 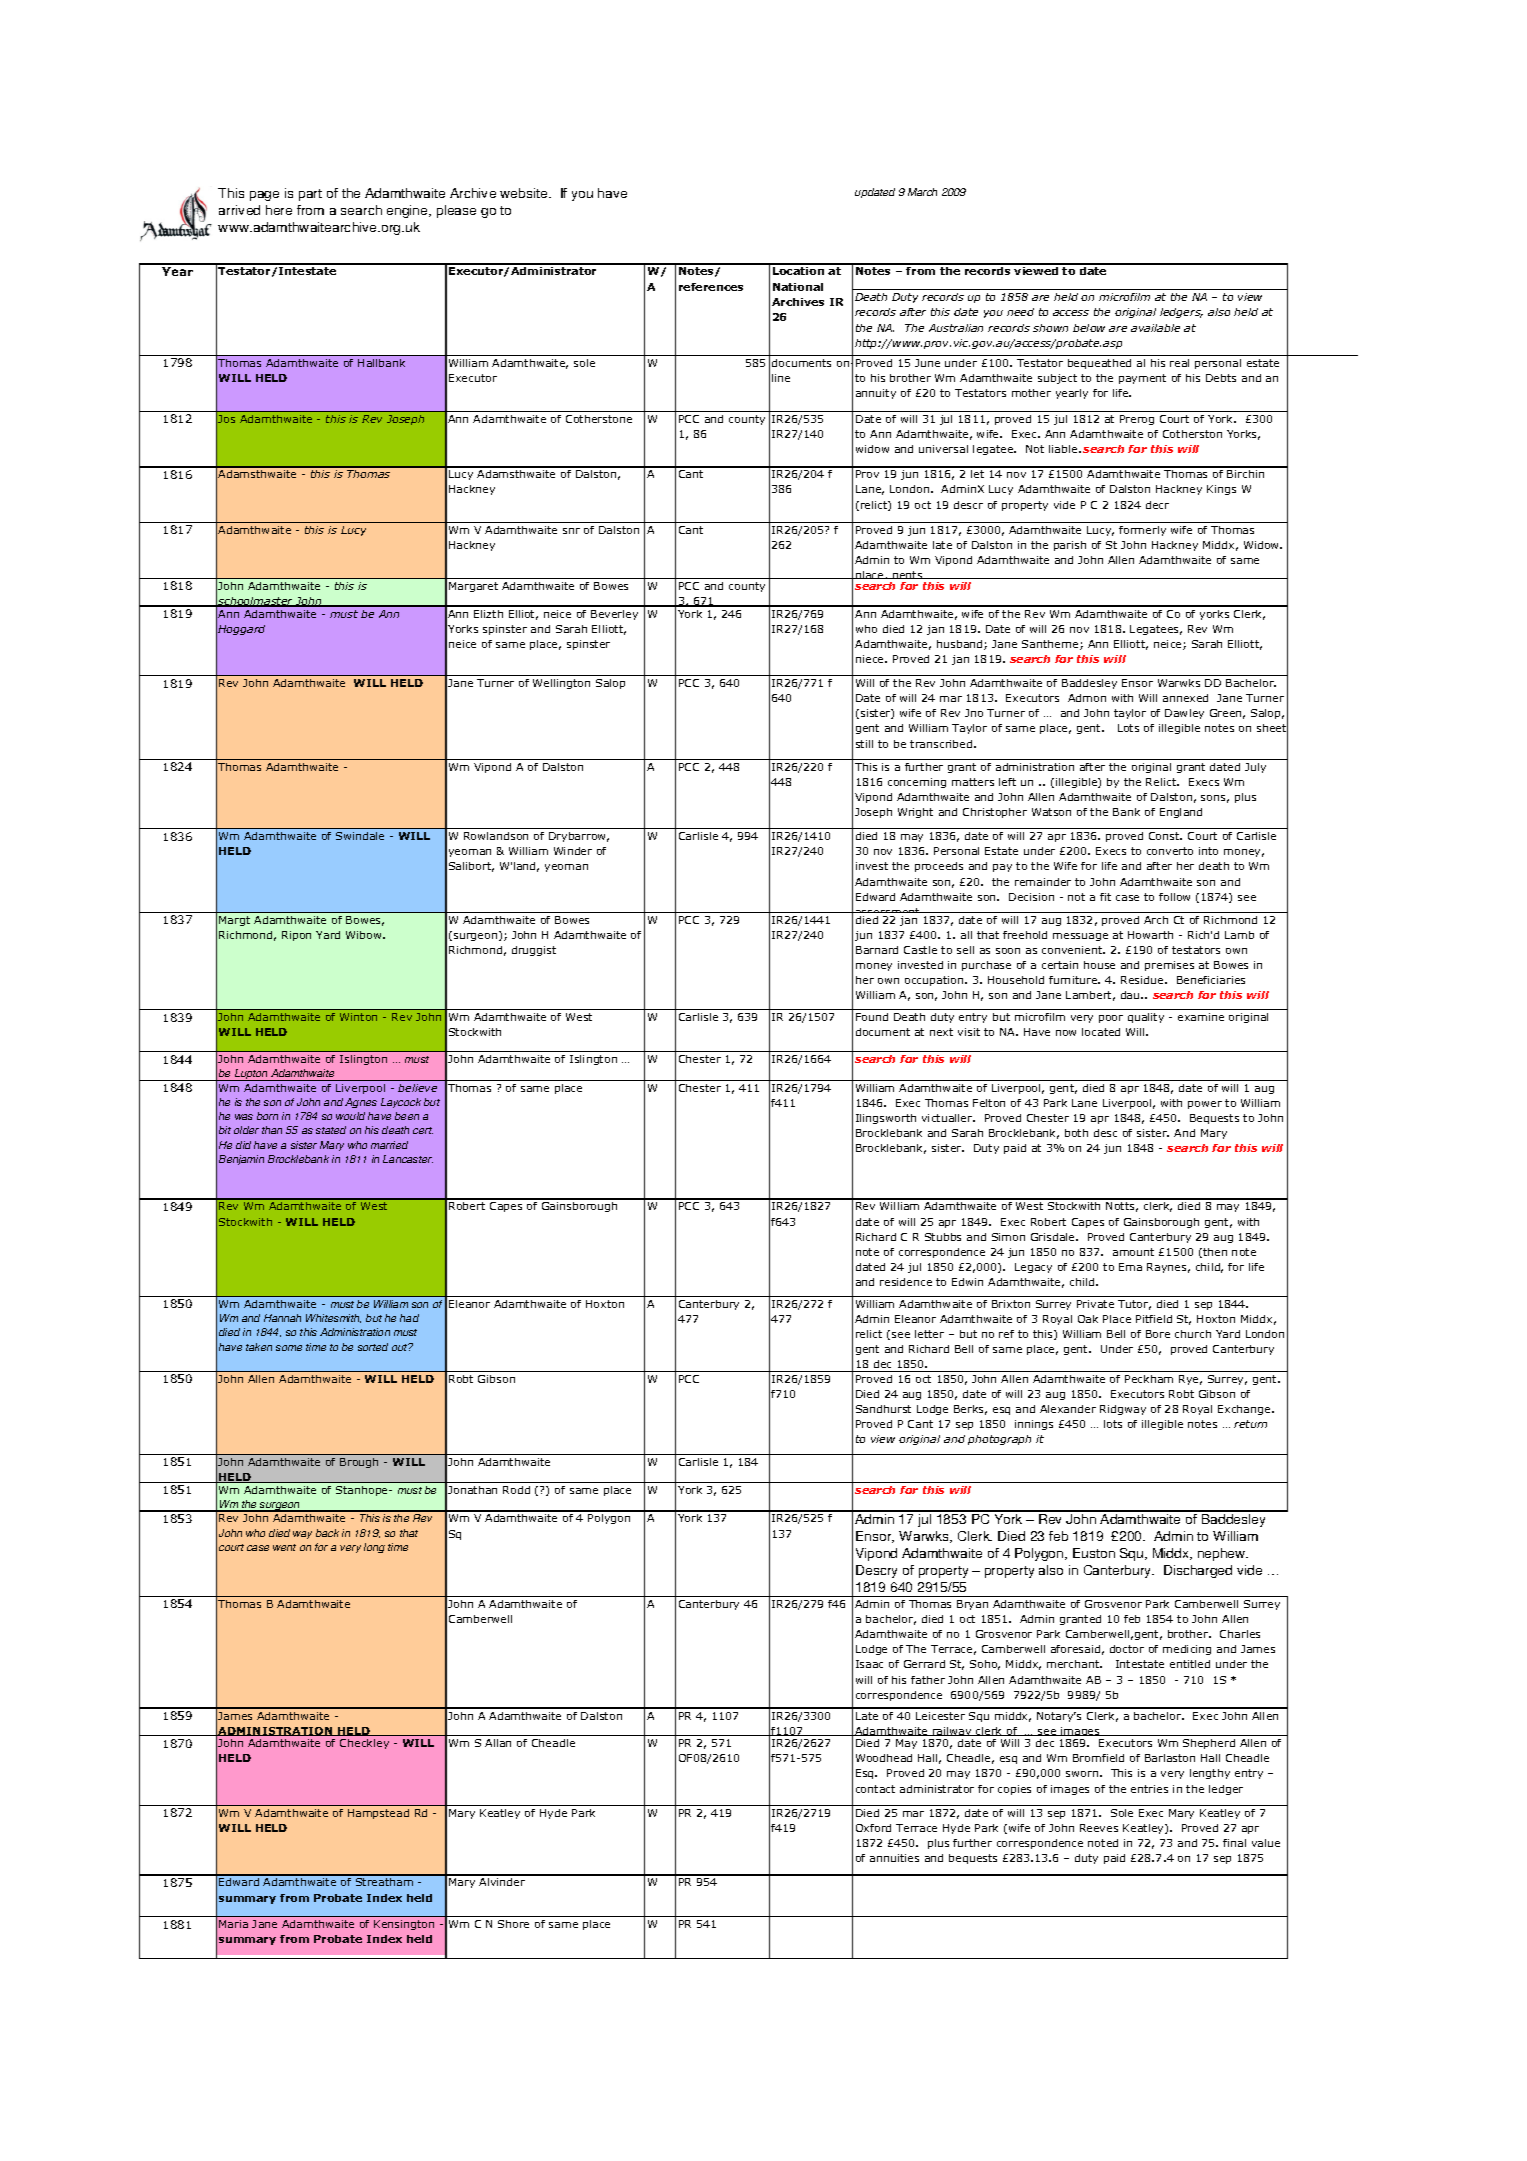 I want to click on Hampstead, so click(x=378, y=1814).
